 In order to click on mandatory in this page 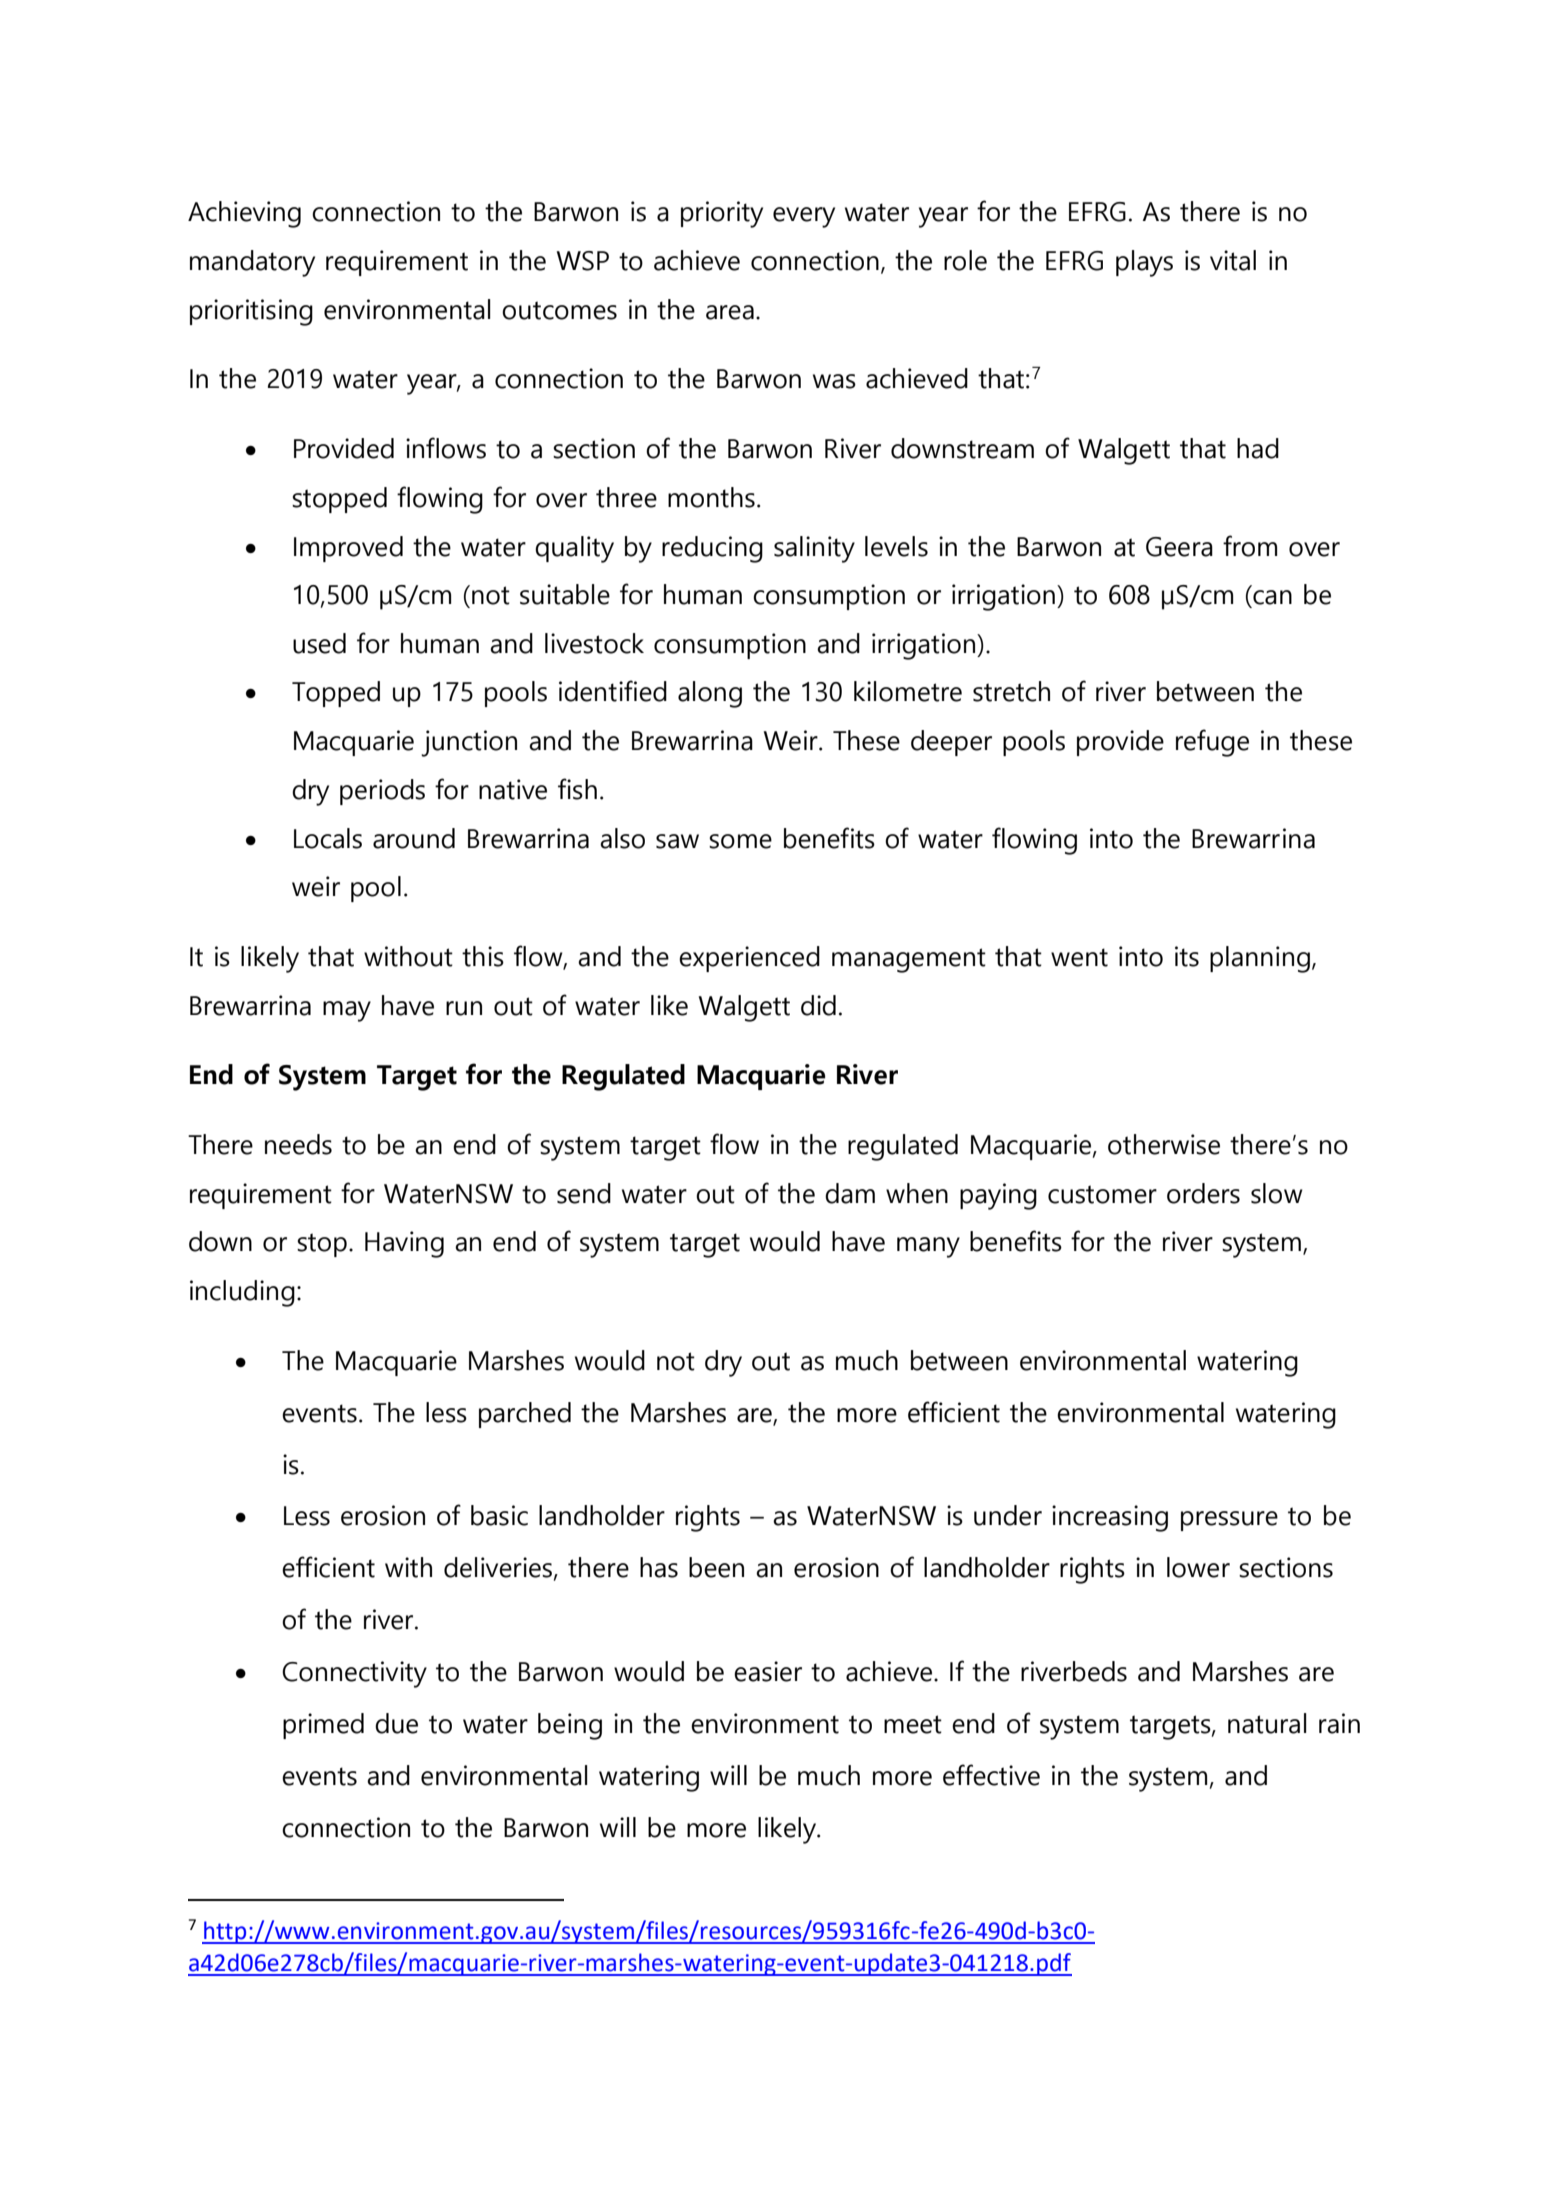, I will do `click(252, 263)`.
